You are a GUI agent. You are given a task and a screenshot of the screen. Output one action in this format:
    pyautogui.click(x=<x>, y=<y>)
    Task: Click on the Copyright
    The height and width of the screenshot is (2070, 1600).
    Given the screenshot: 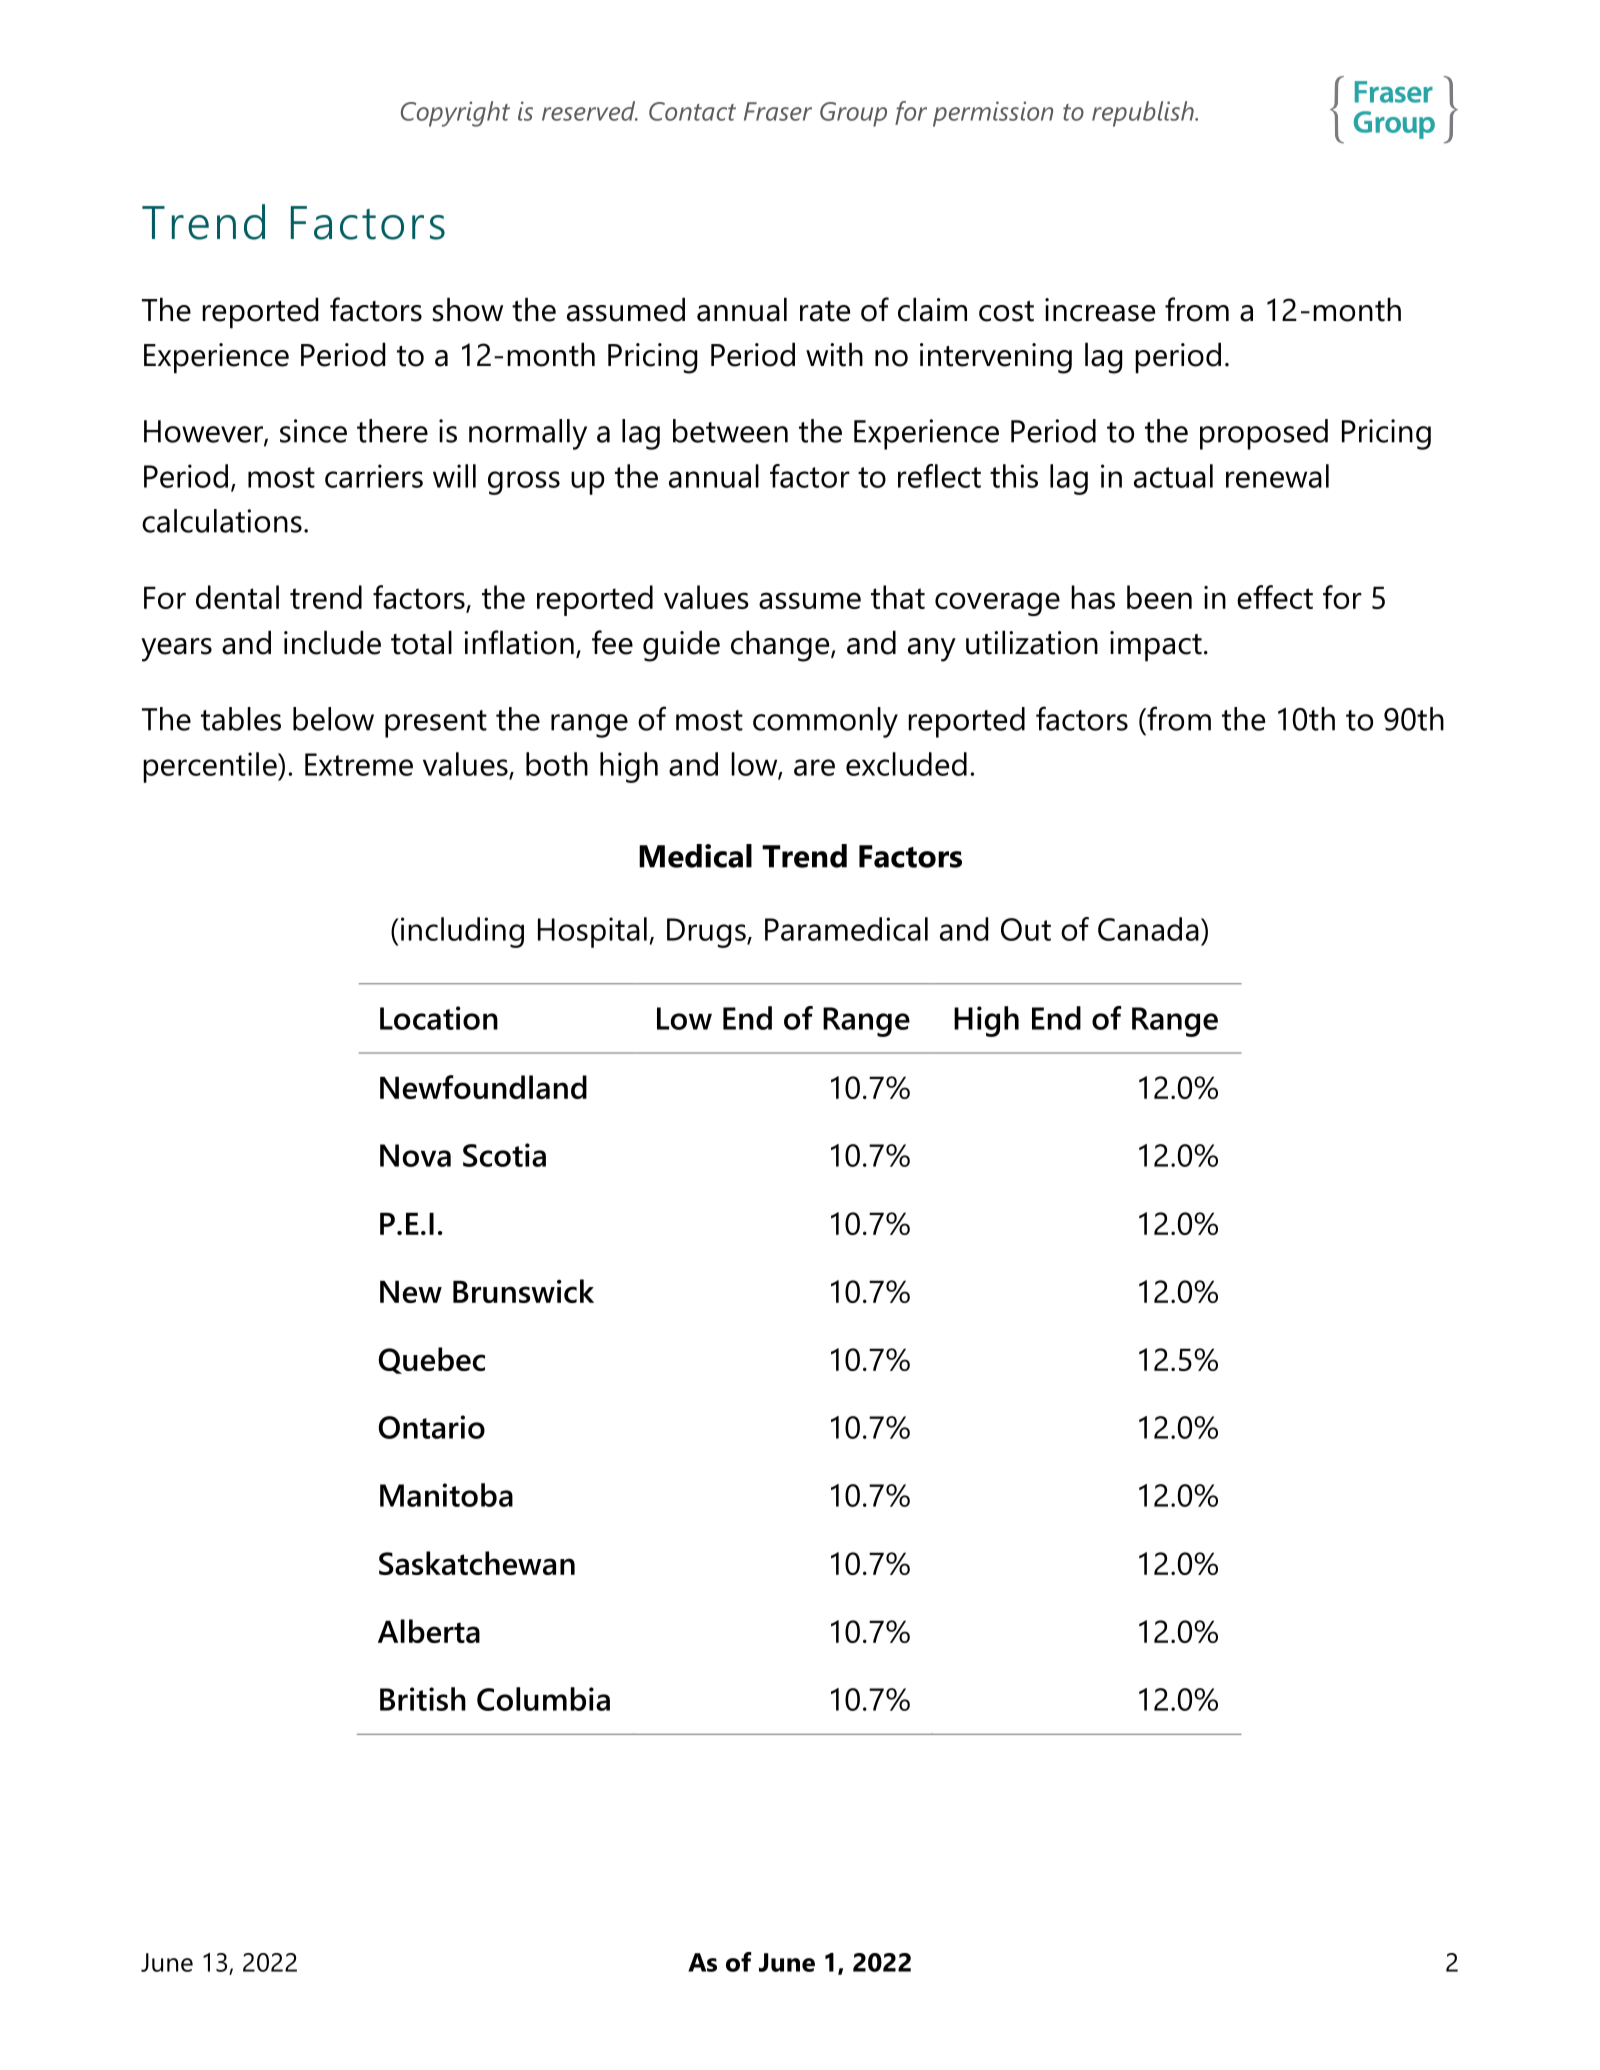 What is the action you would take?
    pyautogui.click(x=455, y=114)
